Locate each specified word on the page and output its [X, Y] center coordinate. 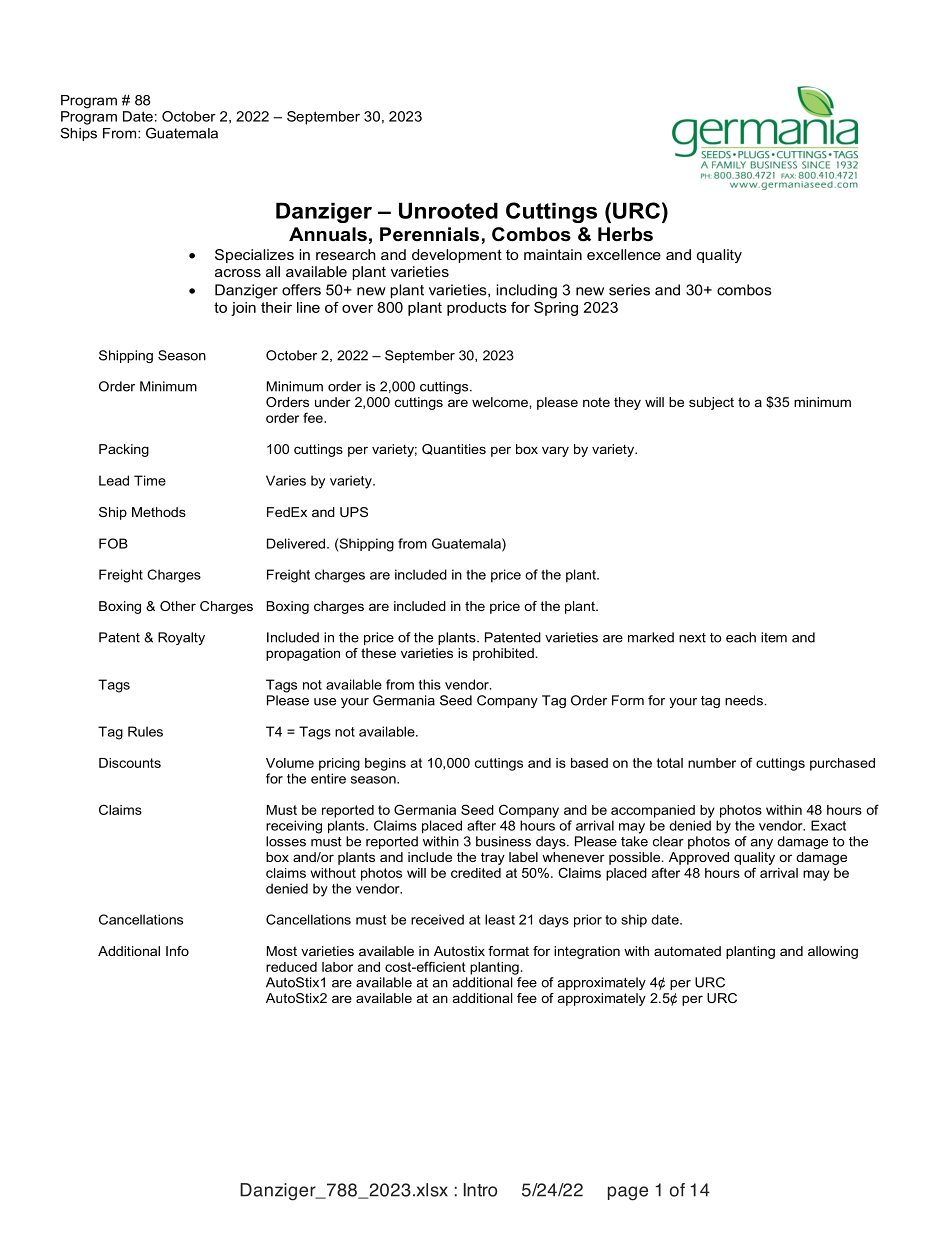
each [741, 637]
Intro [480, 1190]
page [628, 1193]
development [457, 256]
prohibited [503, 654]
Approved [699, 858]
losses [286, 841]
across [238, 273]
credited [476, 873]
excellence [624, 254]
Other [178, 606]
